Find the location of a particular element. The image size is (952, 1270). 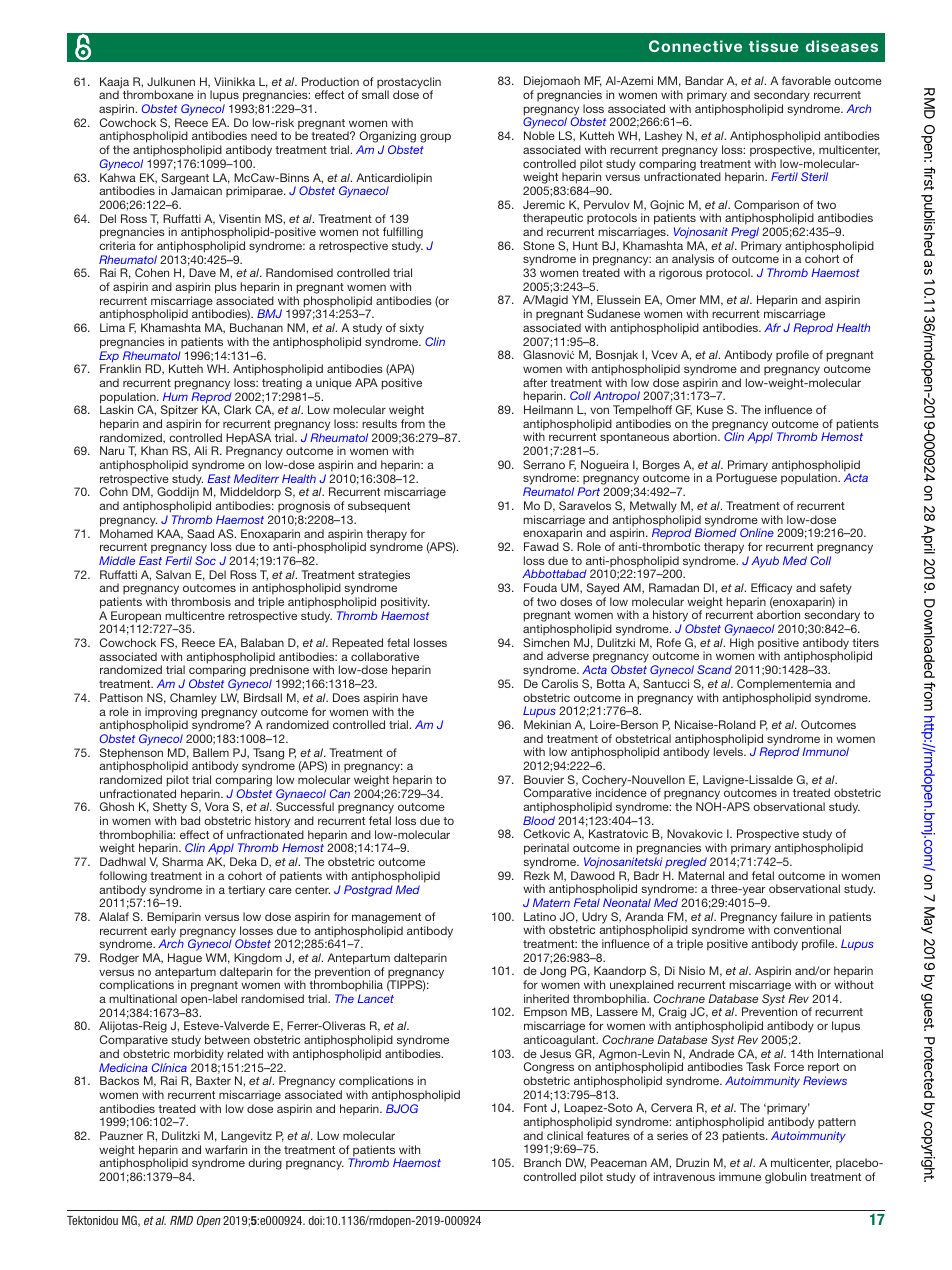

failure is located at coordinates (796, 916).
